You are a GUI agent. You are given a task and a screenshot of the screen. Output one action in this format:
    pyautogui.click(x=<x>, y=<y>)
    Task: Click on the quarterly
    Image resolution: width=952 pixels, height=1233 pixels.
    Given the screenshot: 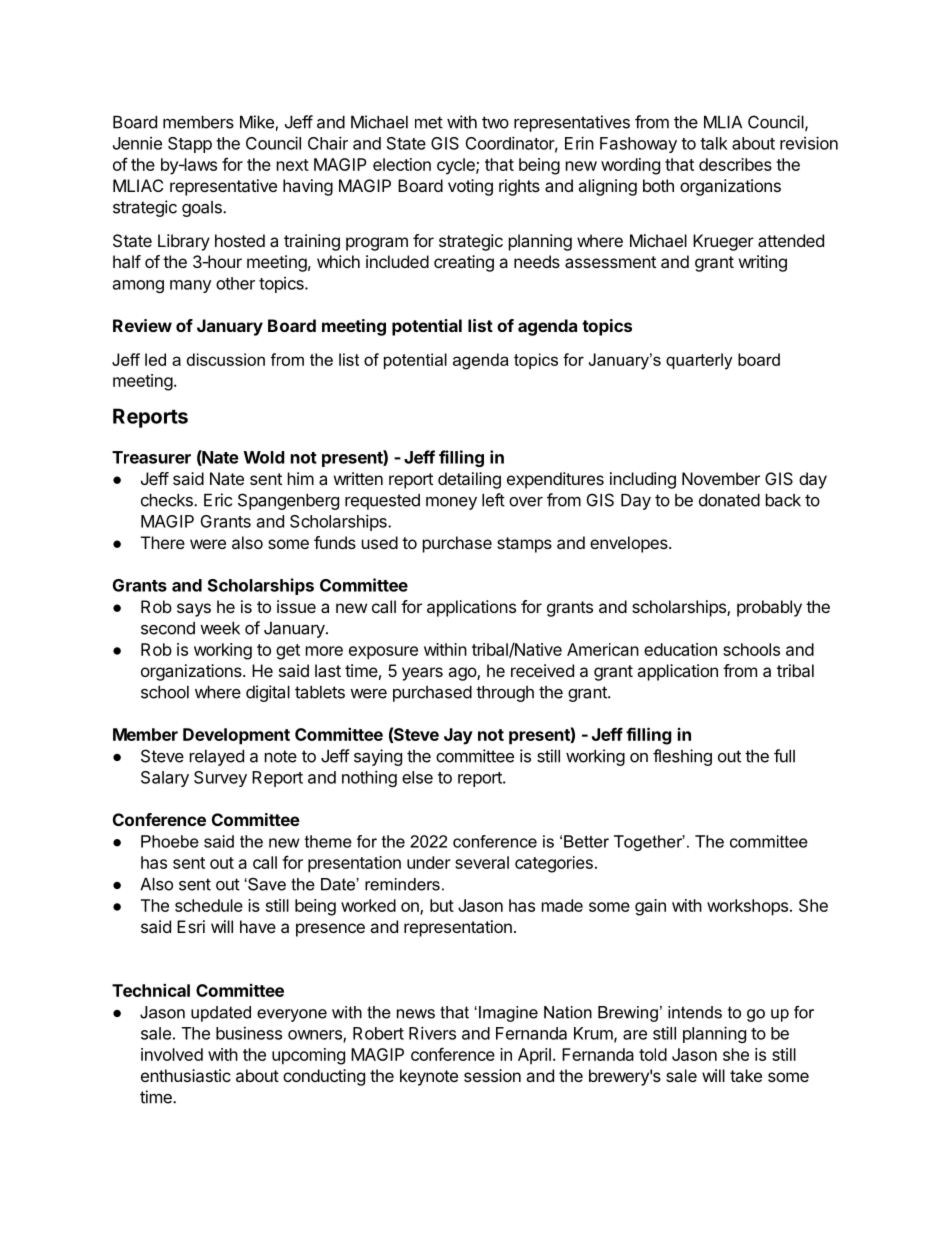 What is the action you would take?
    pyautogui.click(x=699, y=361)
